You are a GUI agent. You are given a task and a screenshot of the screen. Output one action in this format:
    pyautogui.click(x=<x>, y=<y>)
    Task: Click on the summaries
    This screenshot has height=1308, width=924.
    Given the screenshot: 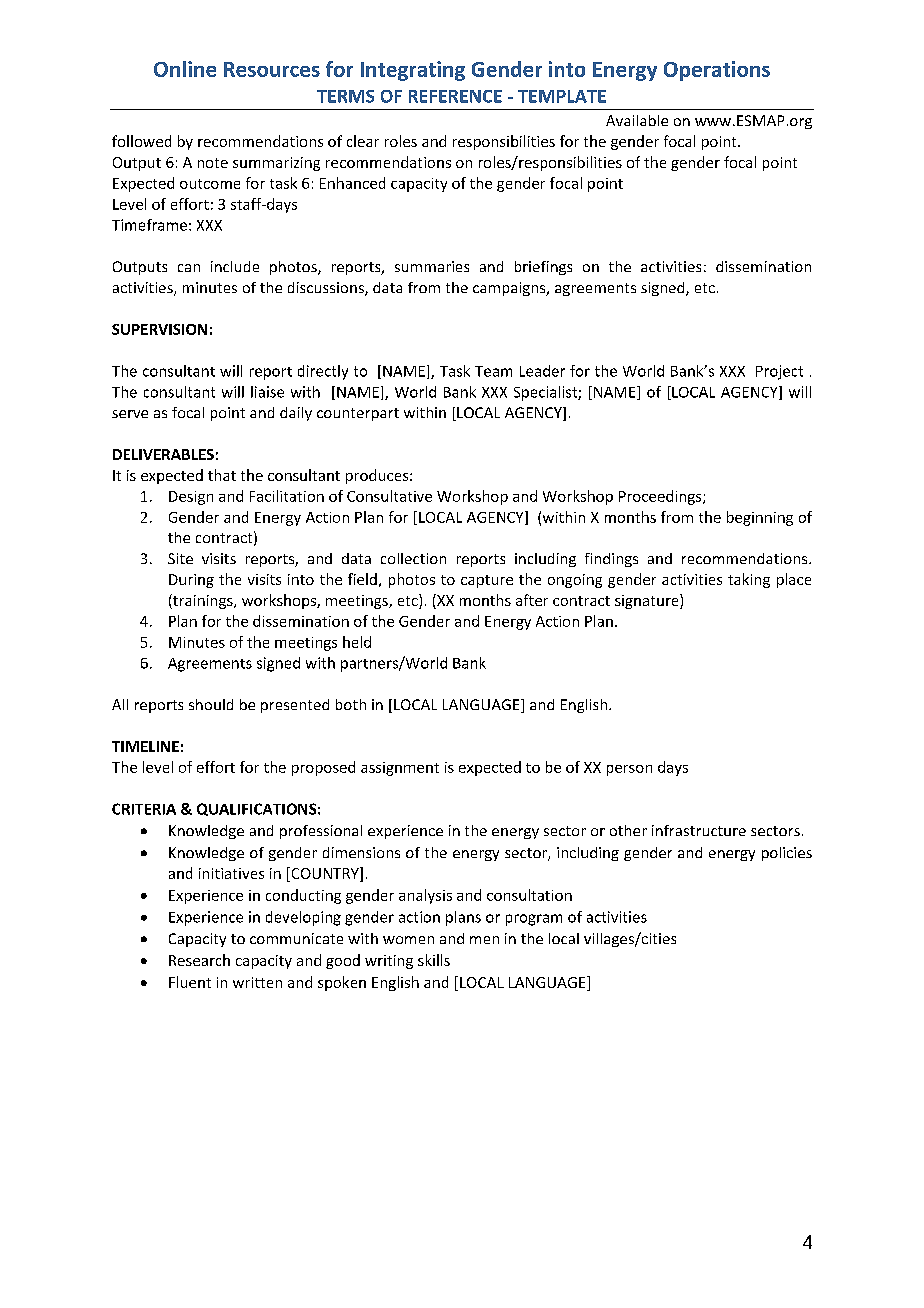 What is the action you would take?
    pyautogui.click(x=432, y=266)
